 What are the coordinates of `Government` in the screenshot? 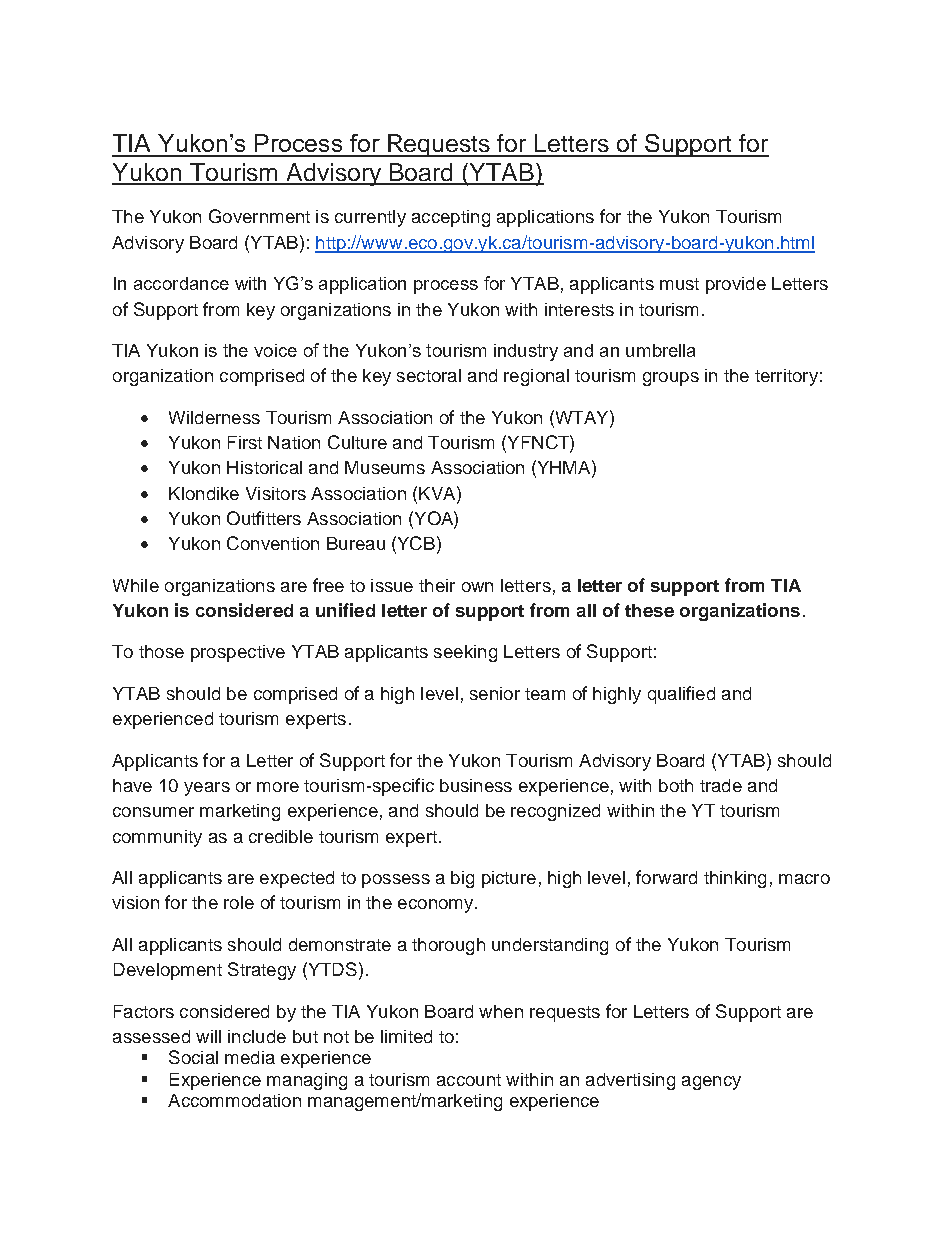 It's located at (259, 216).
